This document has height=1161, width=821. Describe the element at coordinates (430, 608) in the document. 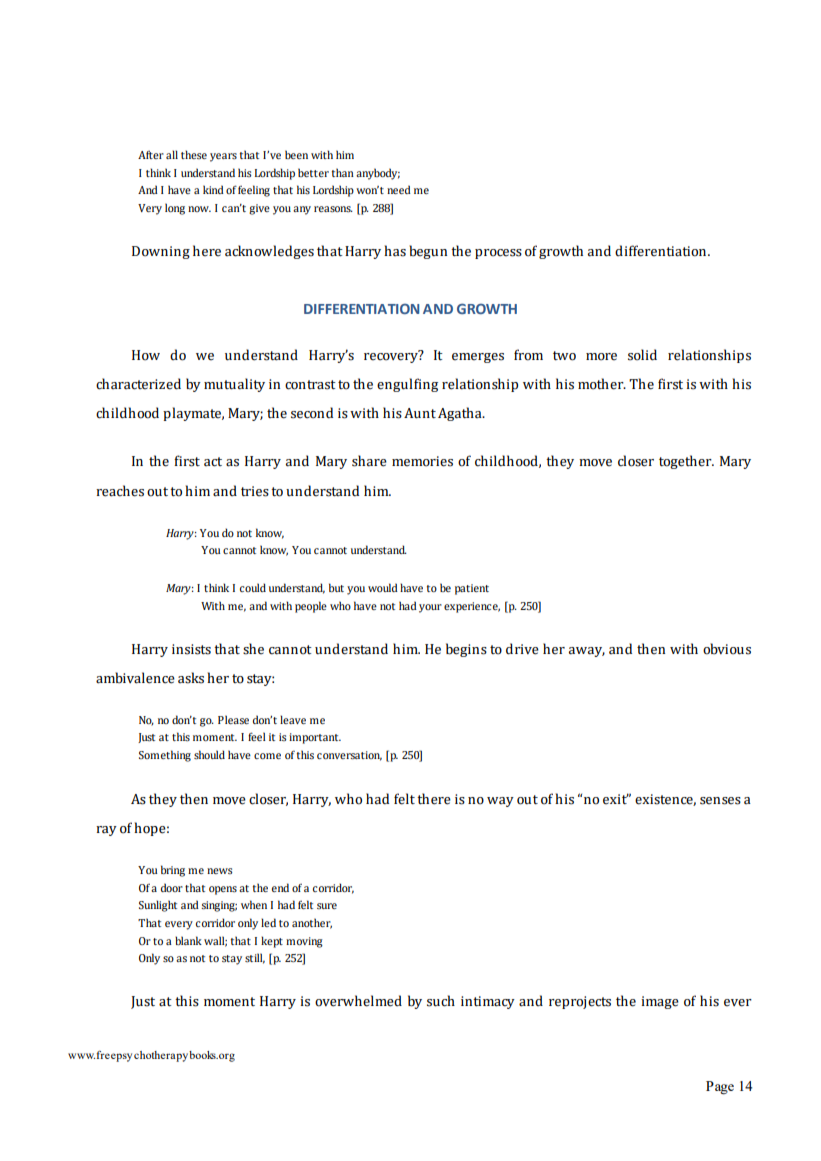

I see `your` at that location.
